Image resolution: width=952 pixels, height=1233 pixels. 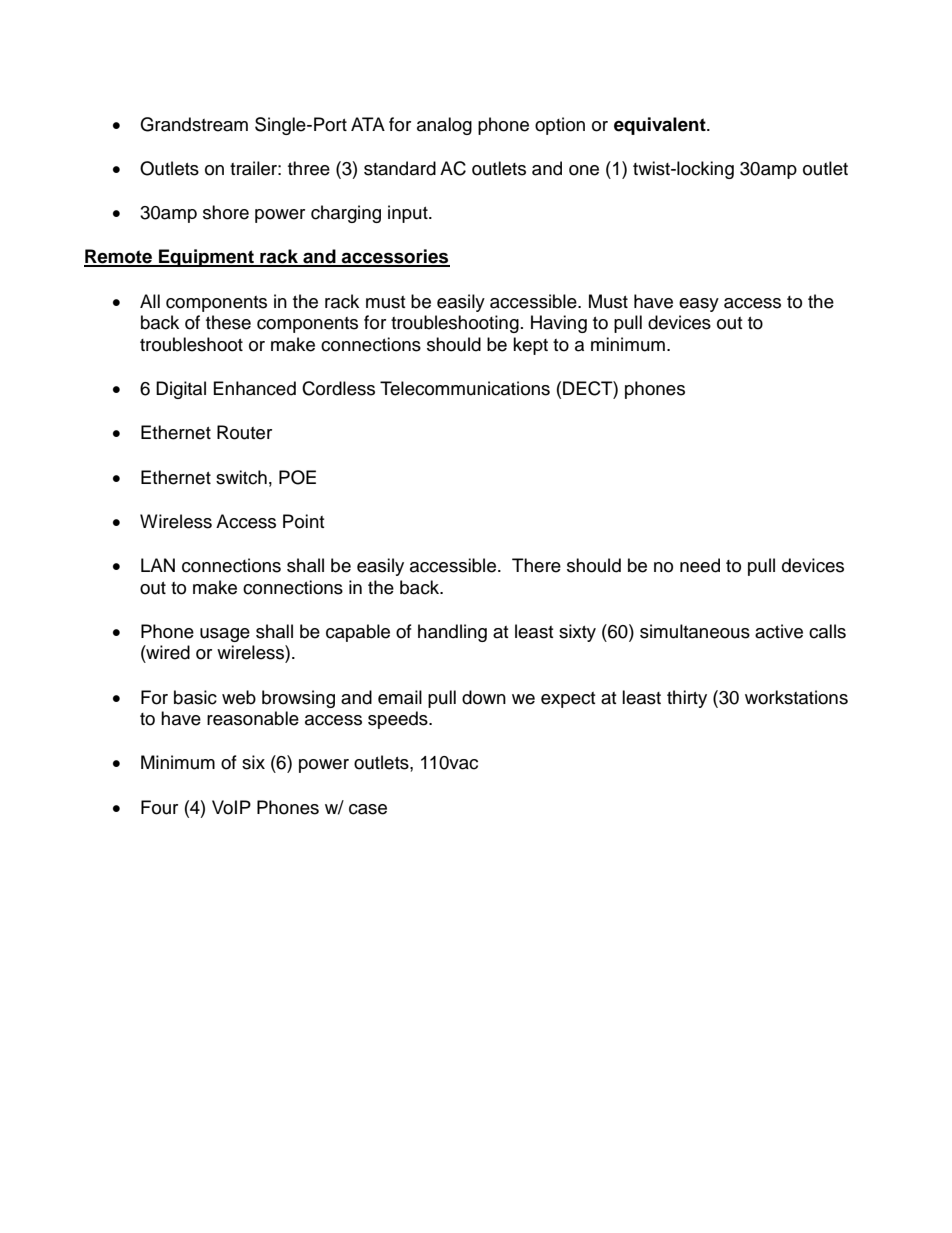 I want to click on Telecommunications, so click(x=465, y=388).
